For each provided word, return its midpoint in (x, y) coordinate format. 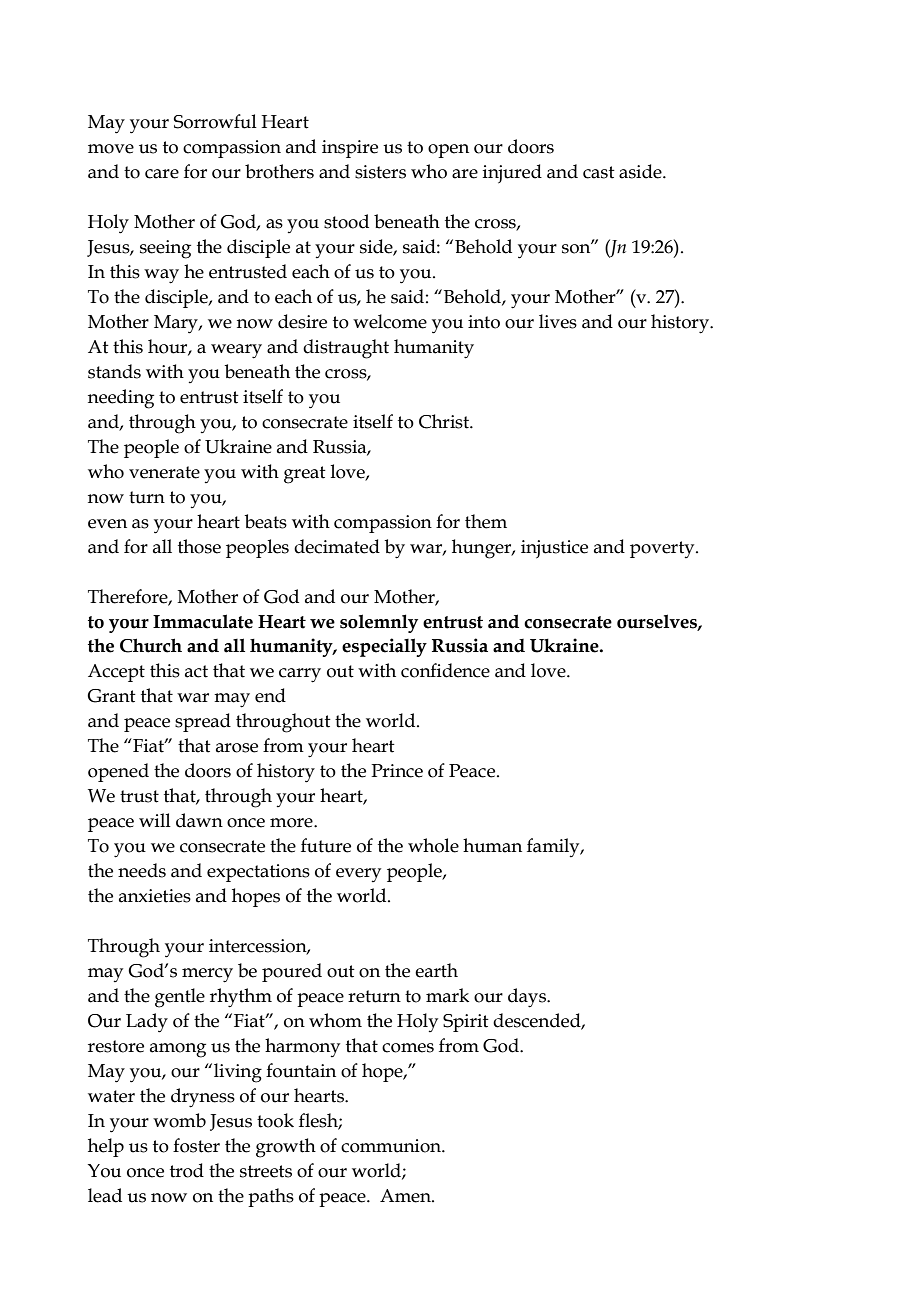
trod (187, 1170)
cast (599, 172)
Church (151, 645)
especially (384, 647)
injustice (554, 549)
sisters (380, 172)
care (162, 174)
